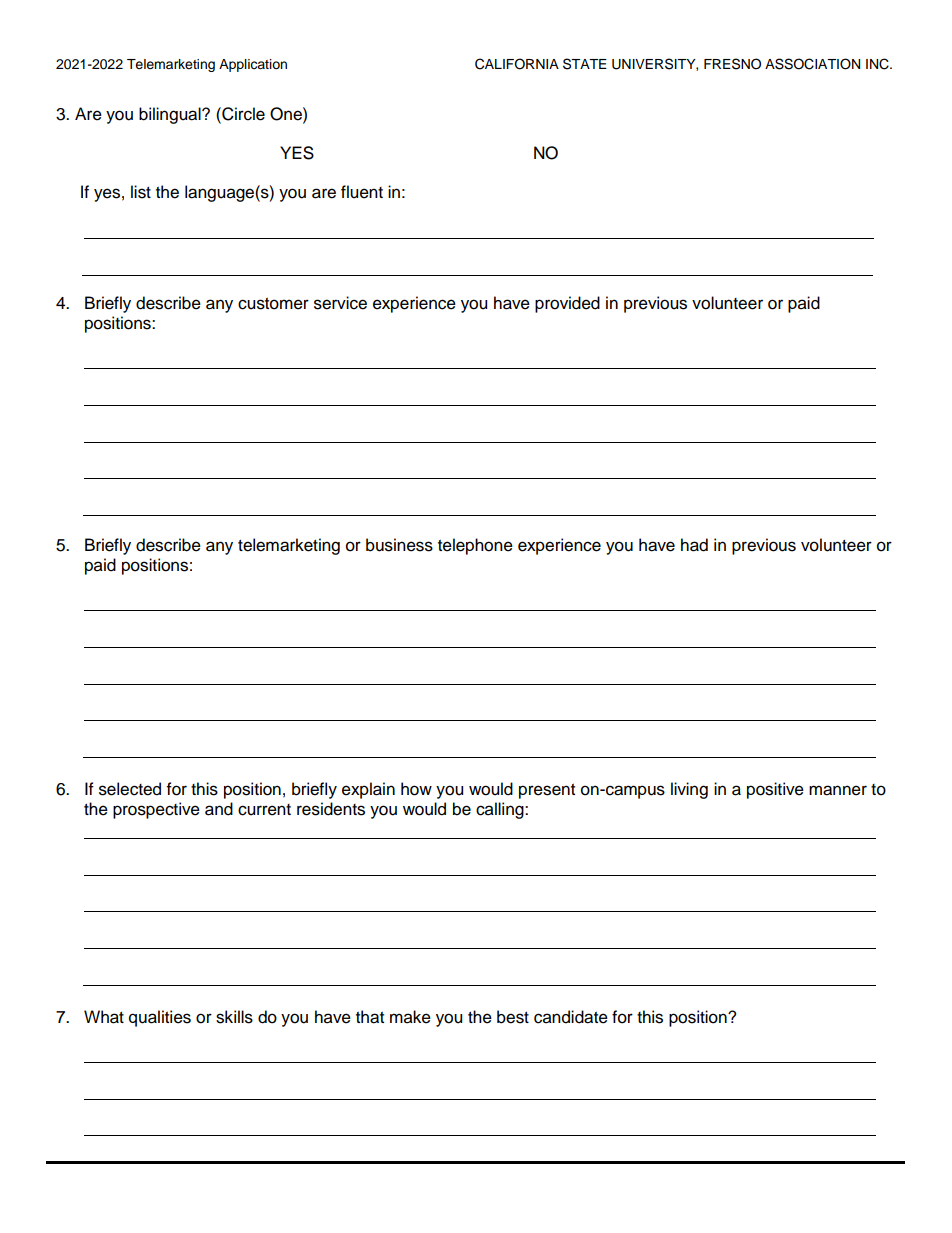 The width and height of the screenshot is (952, 1233). I want to click on bilingual, so click(171, 115).
